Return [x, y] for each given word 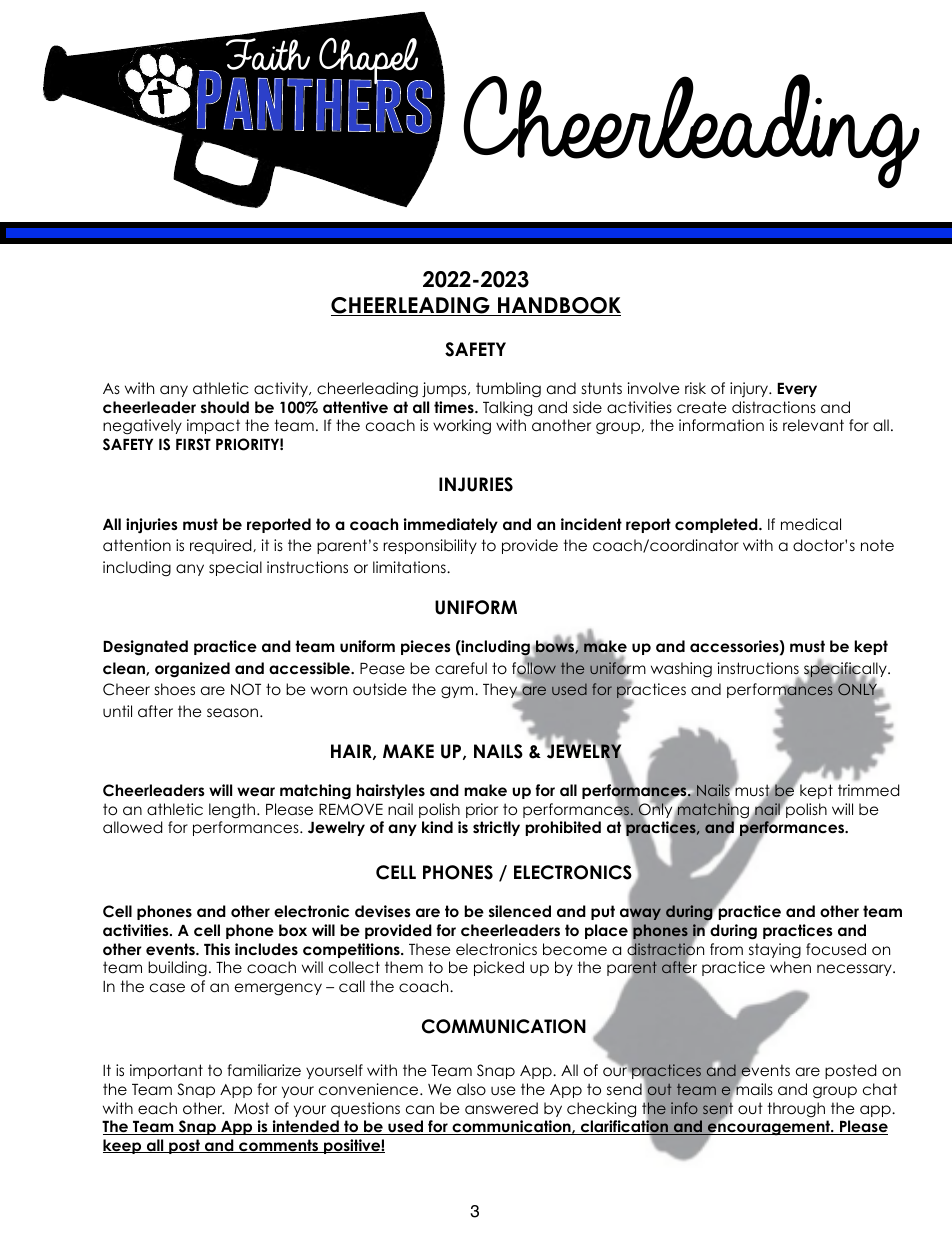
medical [811, 524]
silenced [520, 911]
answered [501, 1108]
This [217, 949]
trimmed [868, 790]
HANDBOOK [558, 306]
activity [282, 389]
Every [797, 390]
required [222, 546]
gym [458, 692]
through [796, 1110]
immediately [451, 525]
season [232, 713]
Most [251, 1108]
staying [775, 951]
